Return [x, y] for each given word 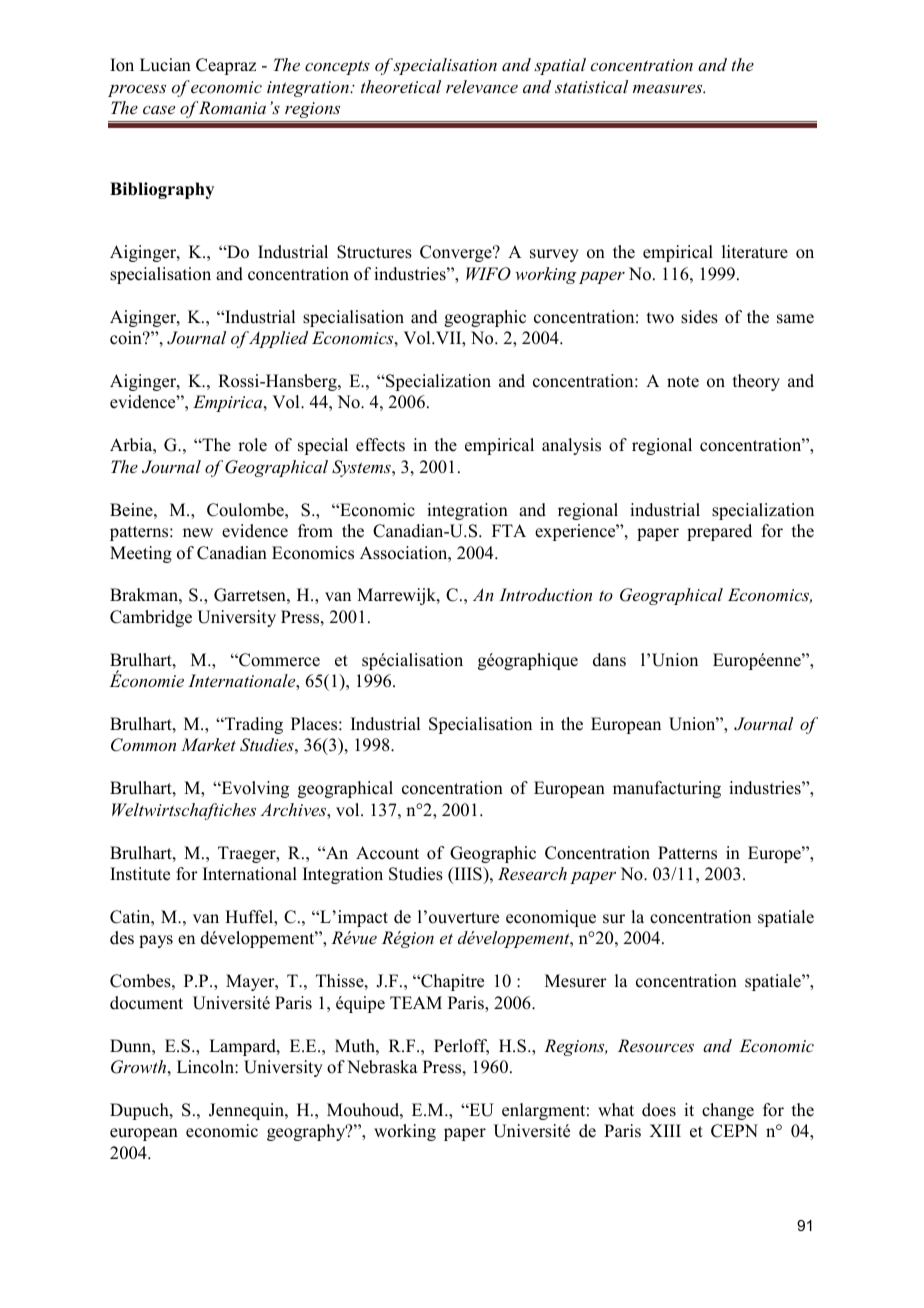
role [252, 445]
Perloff [461, 1047]
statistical [591, 86]
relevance [482, 86]
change [728, 1111]
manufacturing [667, 789]
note [683, 382]
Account [387, 853]
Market [208, 744]
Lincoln [206, 1067]
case [159, 110]
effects [380, 445]
